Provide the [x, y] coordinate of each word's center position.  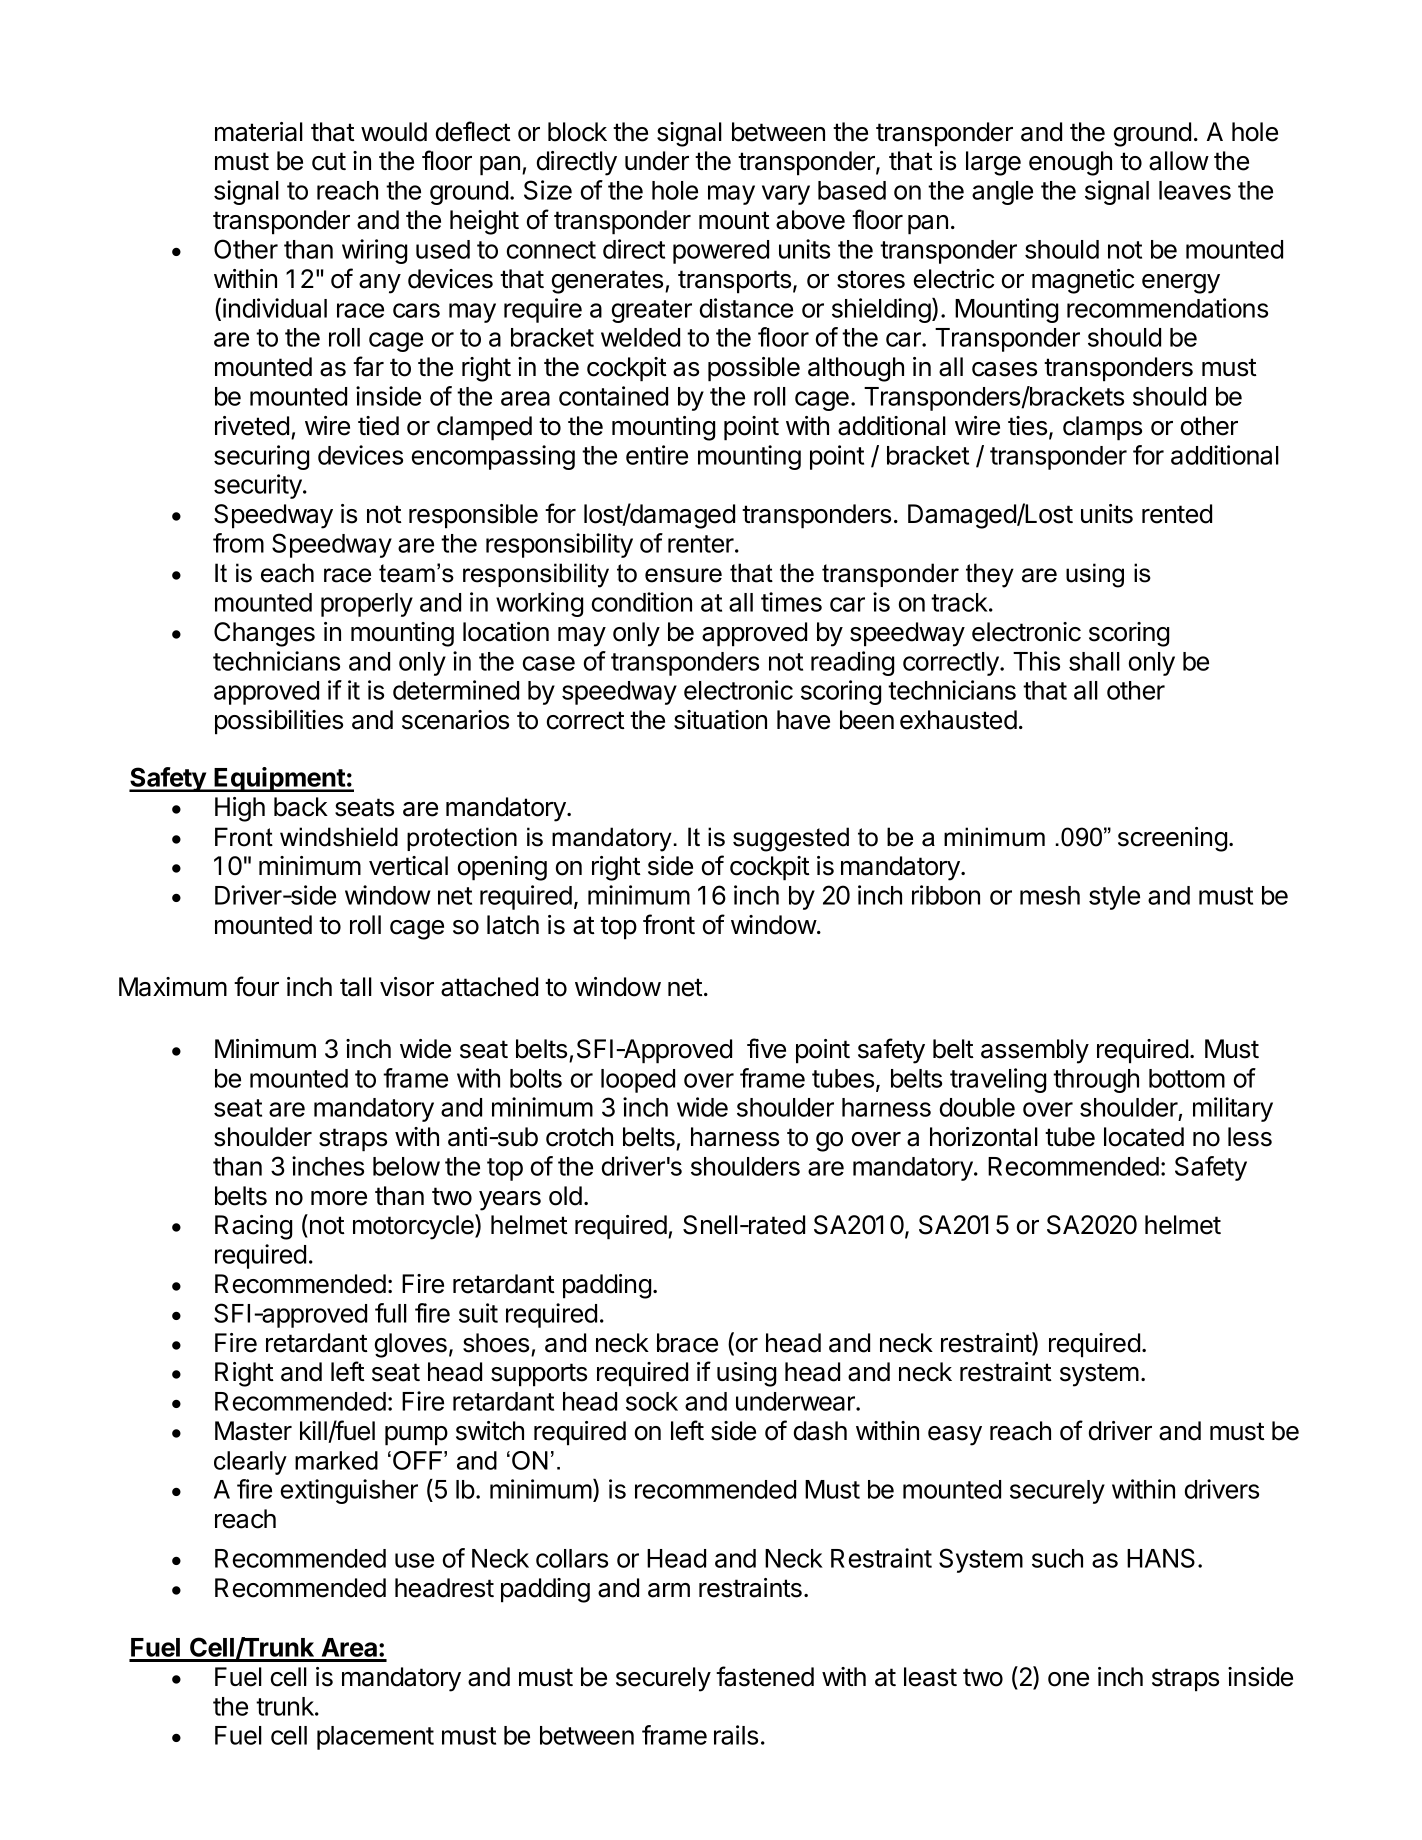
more [339, 1198]
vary [786, 195]
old [565, 1196]
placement [375, 1738]
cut [329, 161]
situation [720, 720]
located [1144, 1137]
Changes [264, 634]
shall [1094, 661]
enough [1070, 163]
